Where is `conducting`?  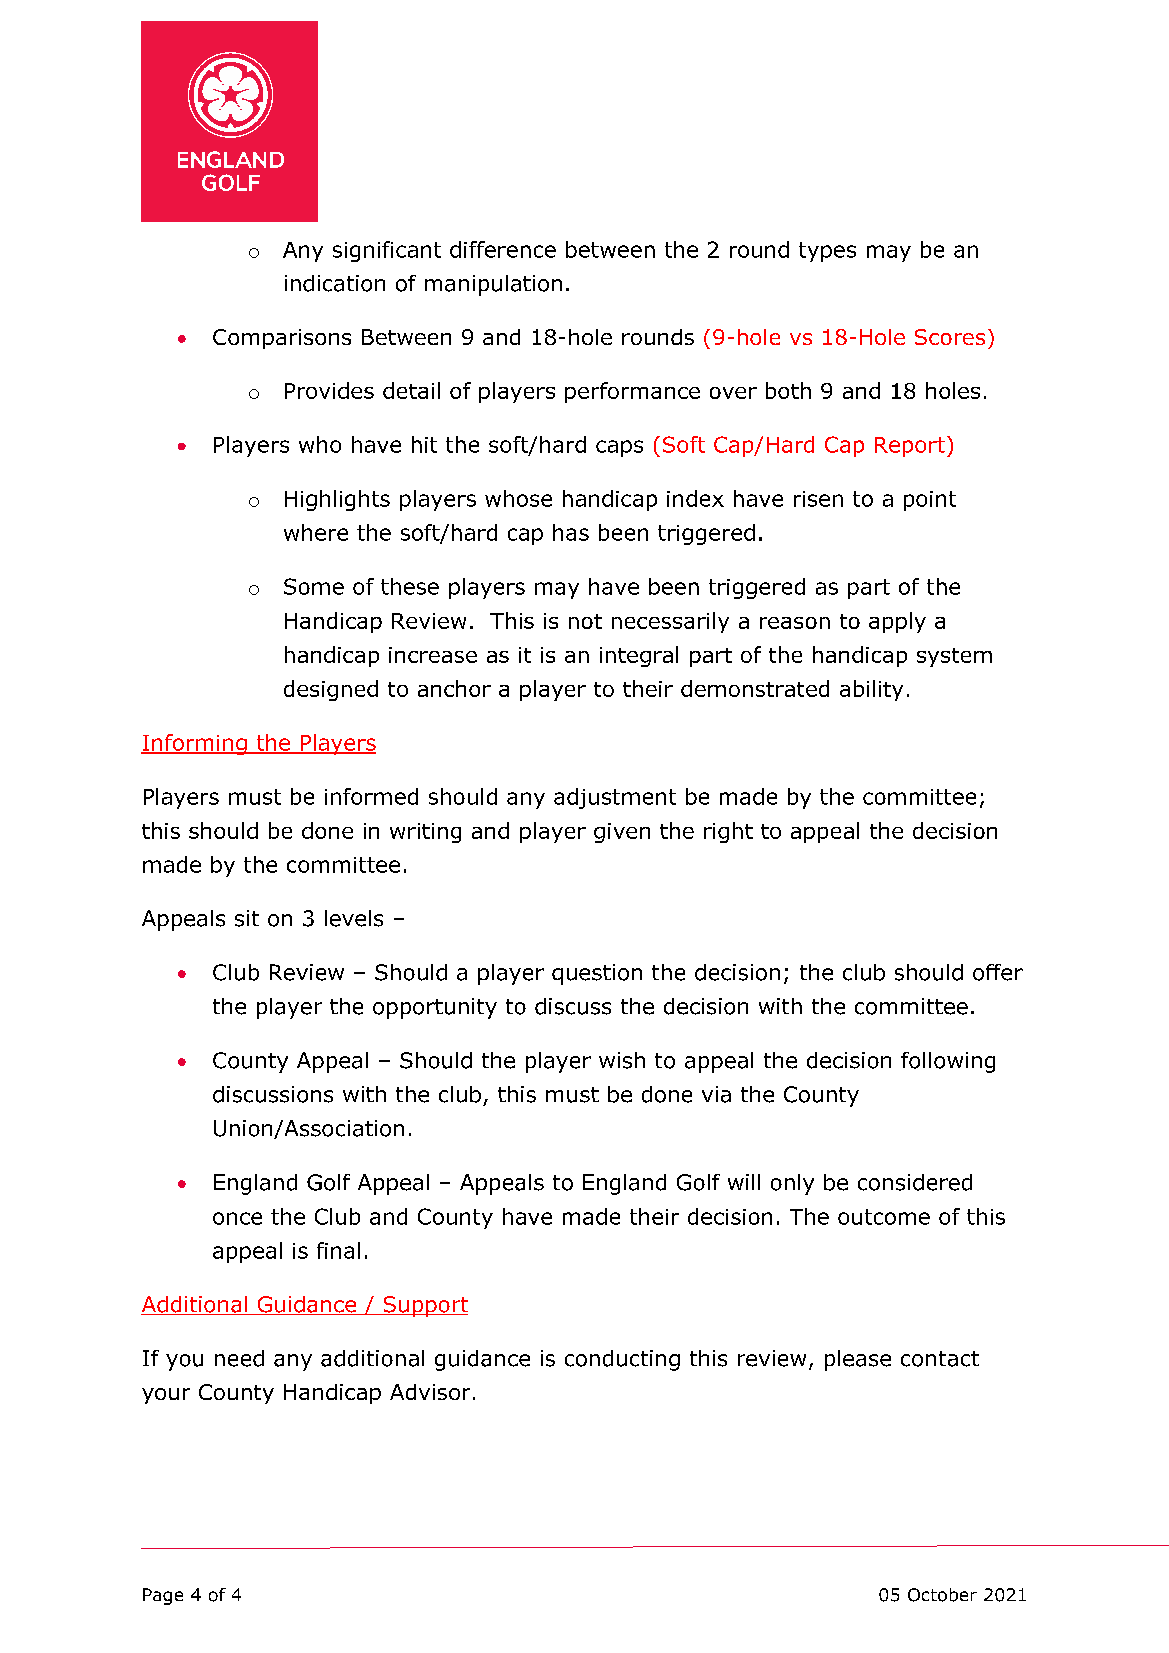 conducting is located at coordinates (622, 1360).
